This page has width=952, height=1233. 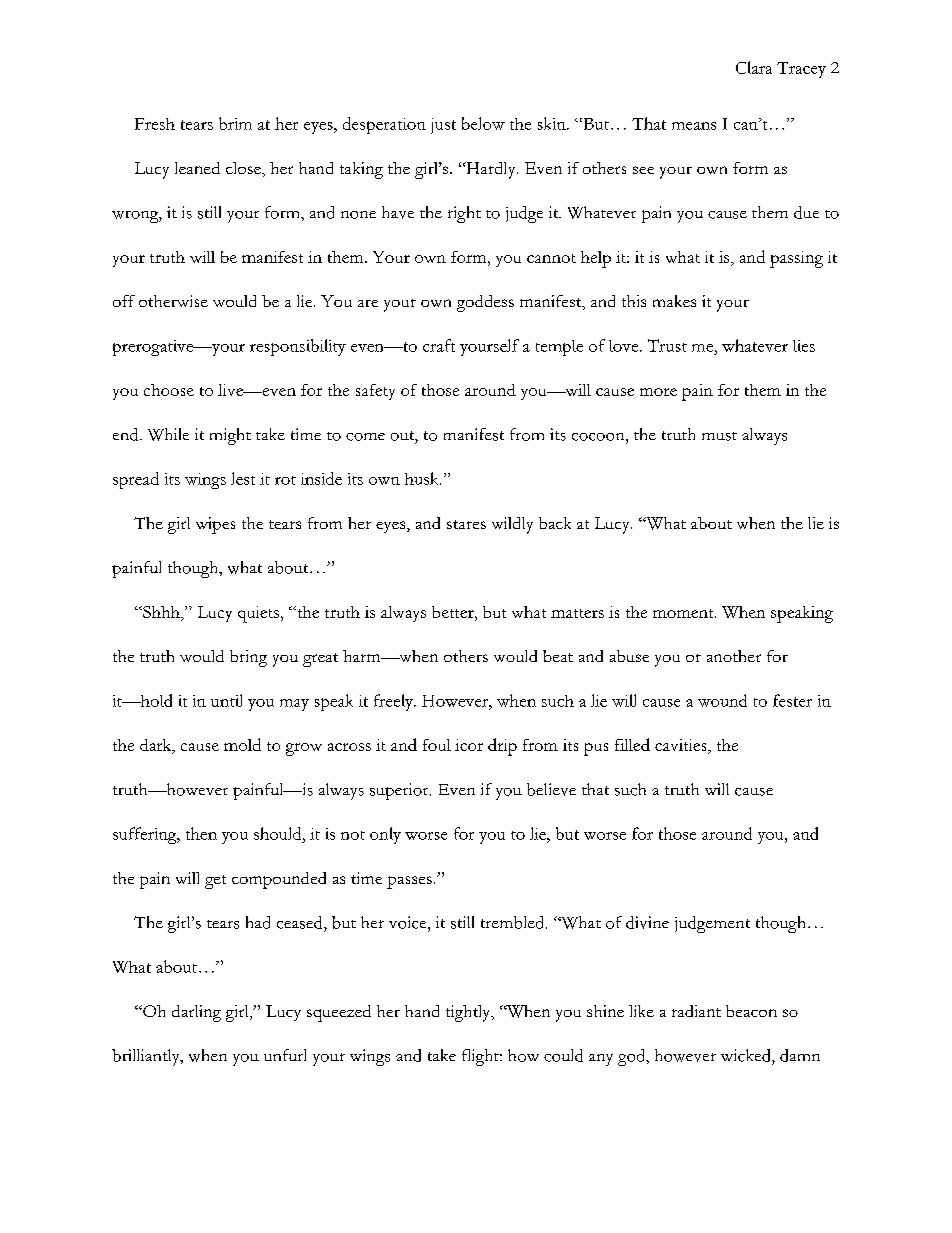 What do you see at coordinates (196, 1013) in the page?
I see `darling` at bounding box center [196, 1013].
